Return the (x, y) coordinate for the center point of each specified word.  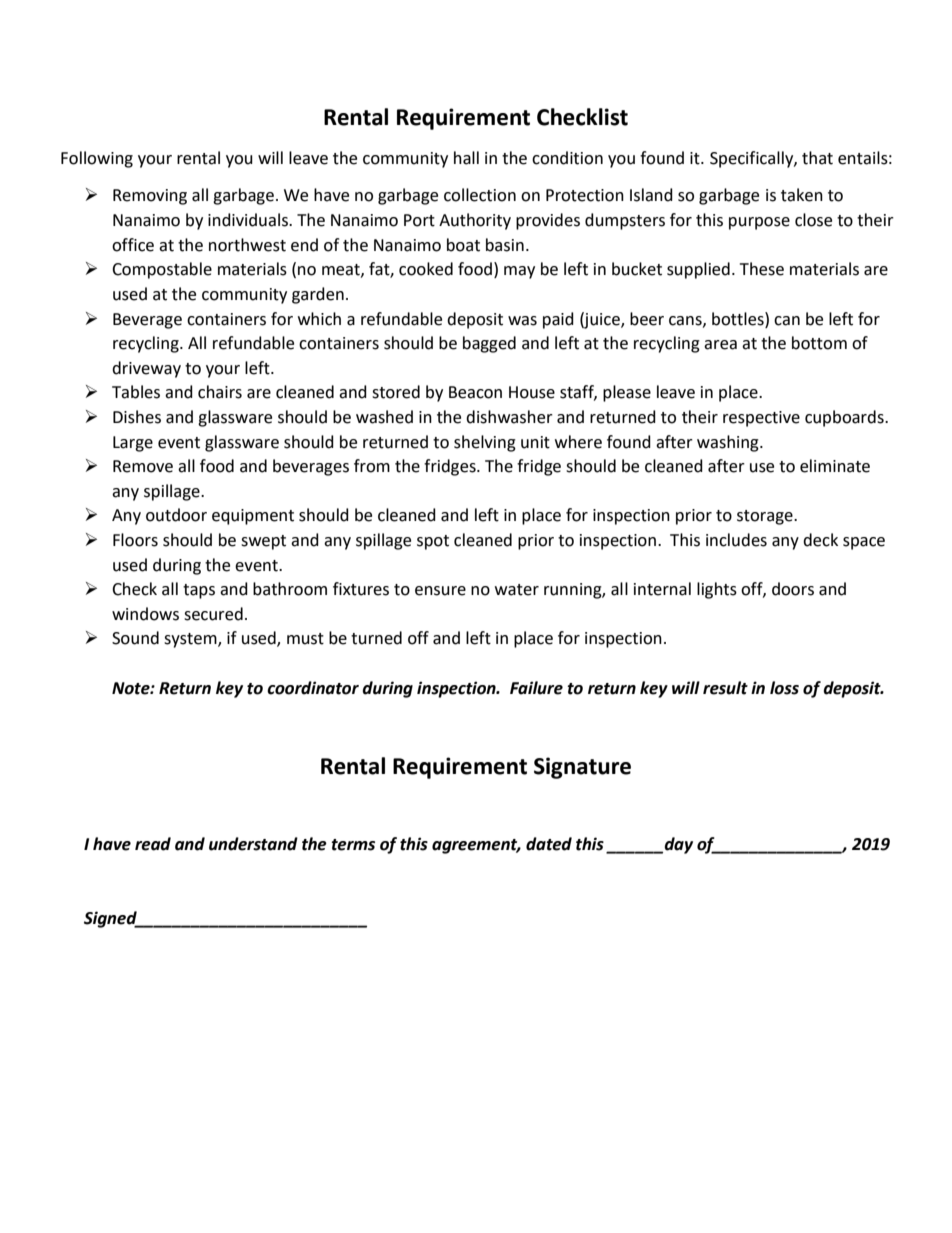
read (153, 844)
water (517, 590)
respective (761, 419)
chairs (220, 392)
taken (802, 195)
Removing (150, 197)
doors (793, 589)
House (532, 392)
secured (213, 614)
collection (480, 195)
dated (549, 844)
